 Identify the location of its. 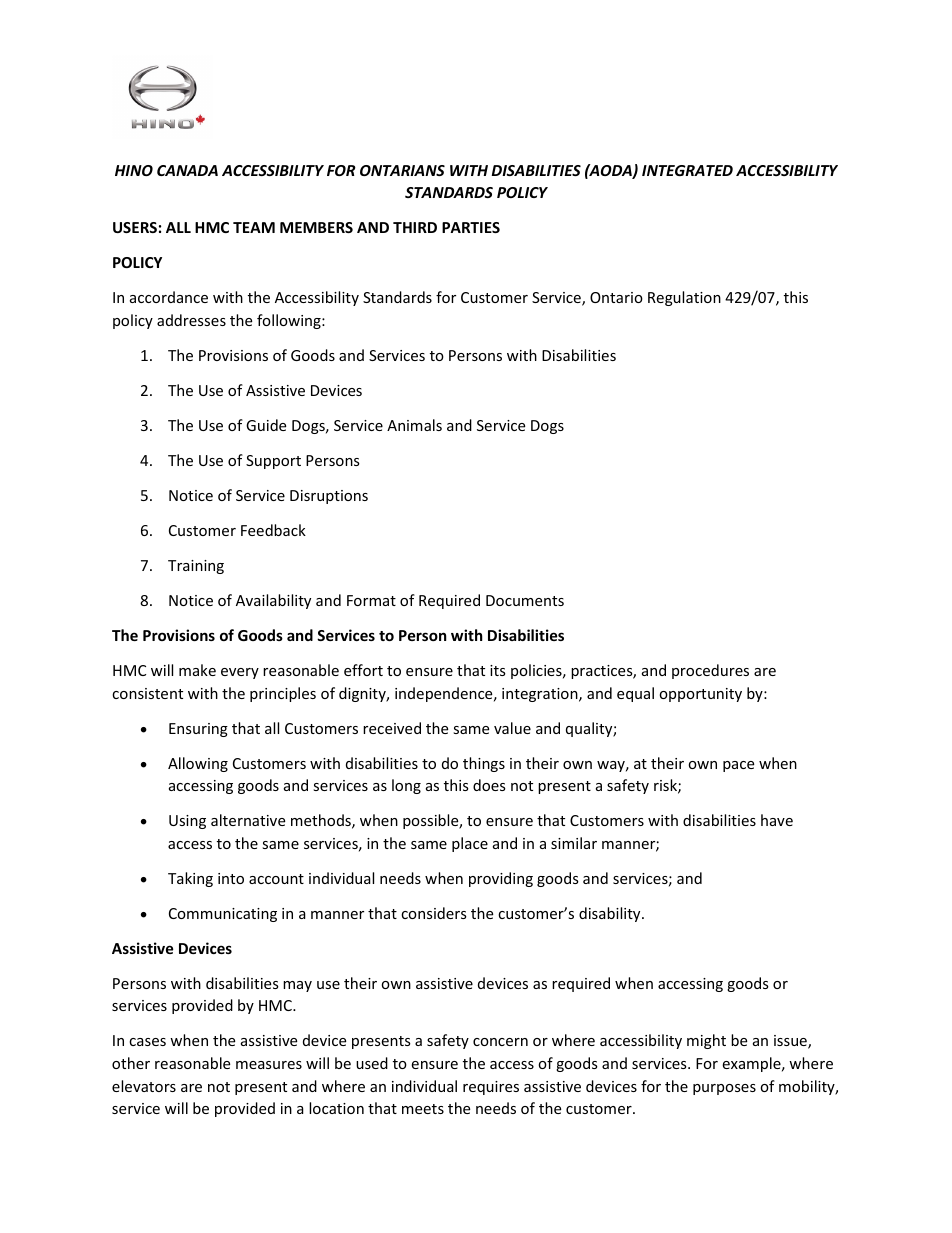
(498, 670).
